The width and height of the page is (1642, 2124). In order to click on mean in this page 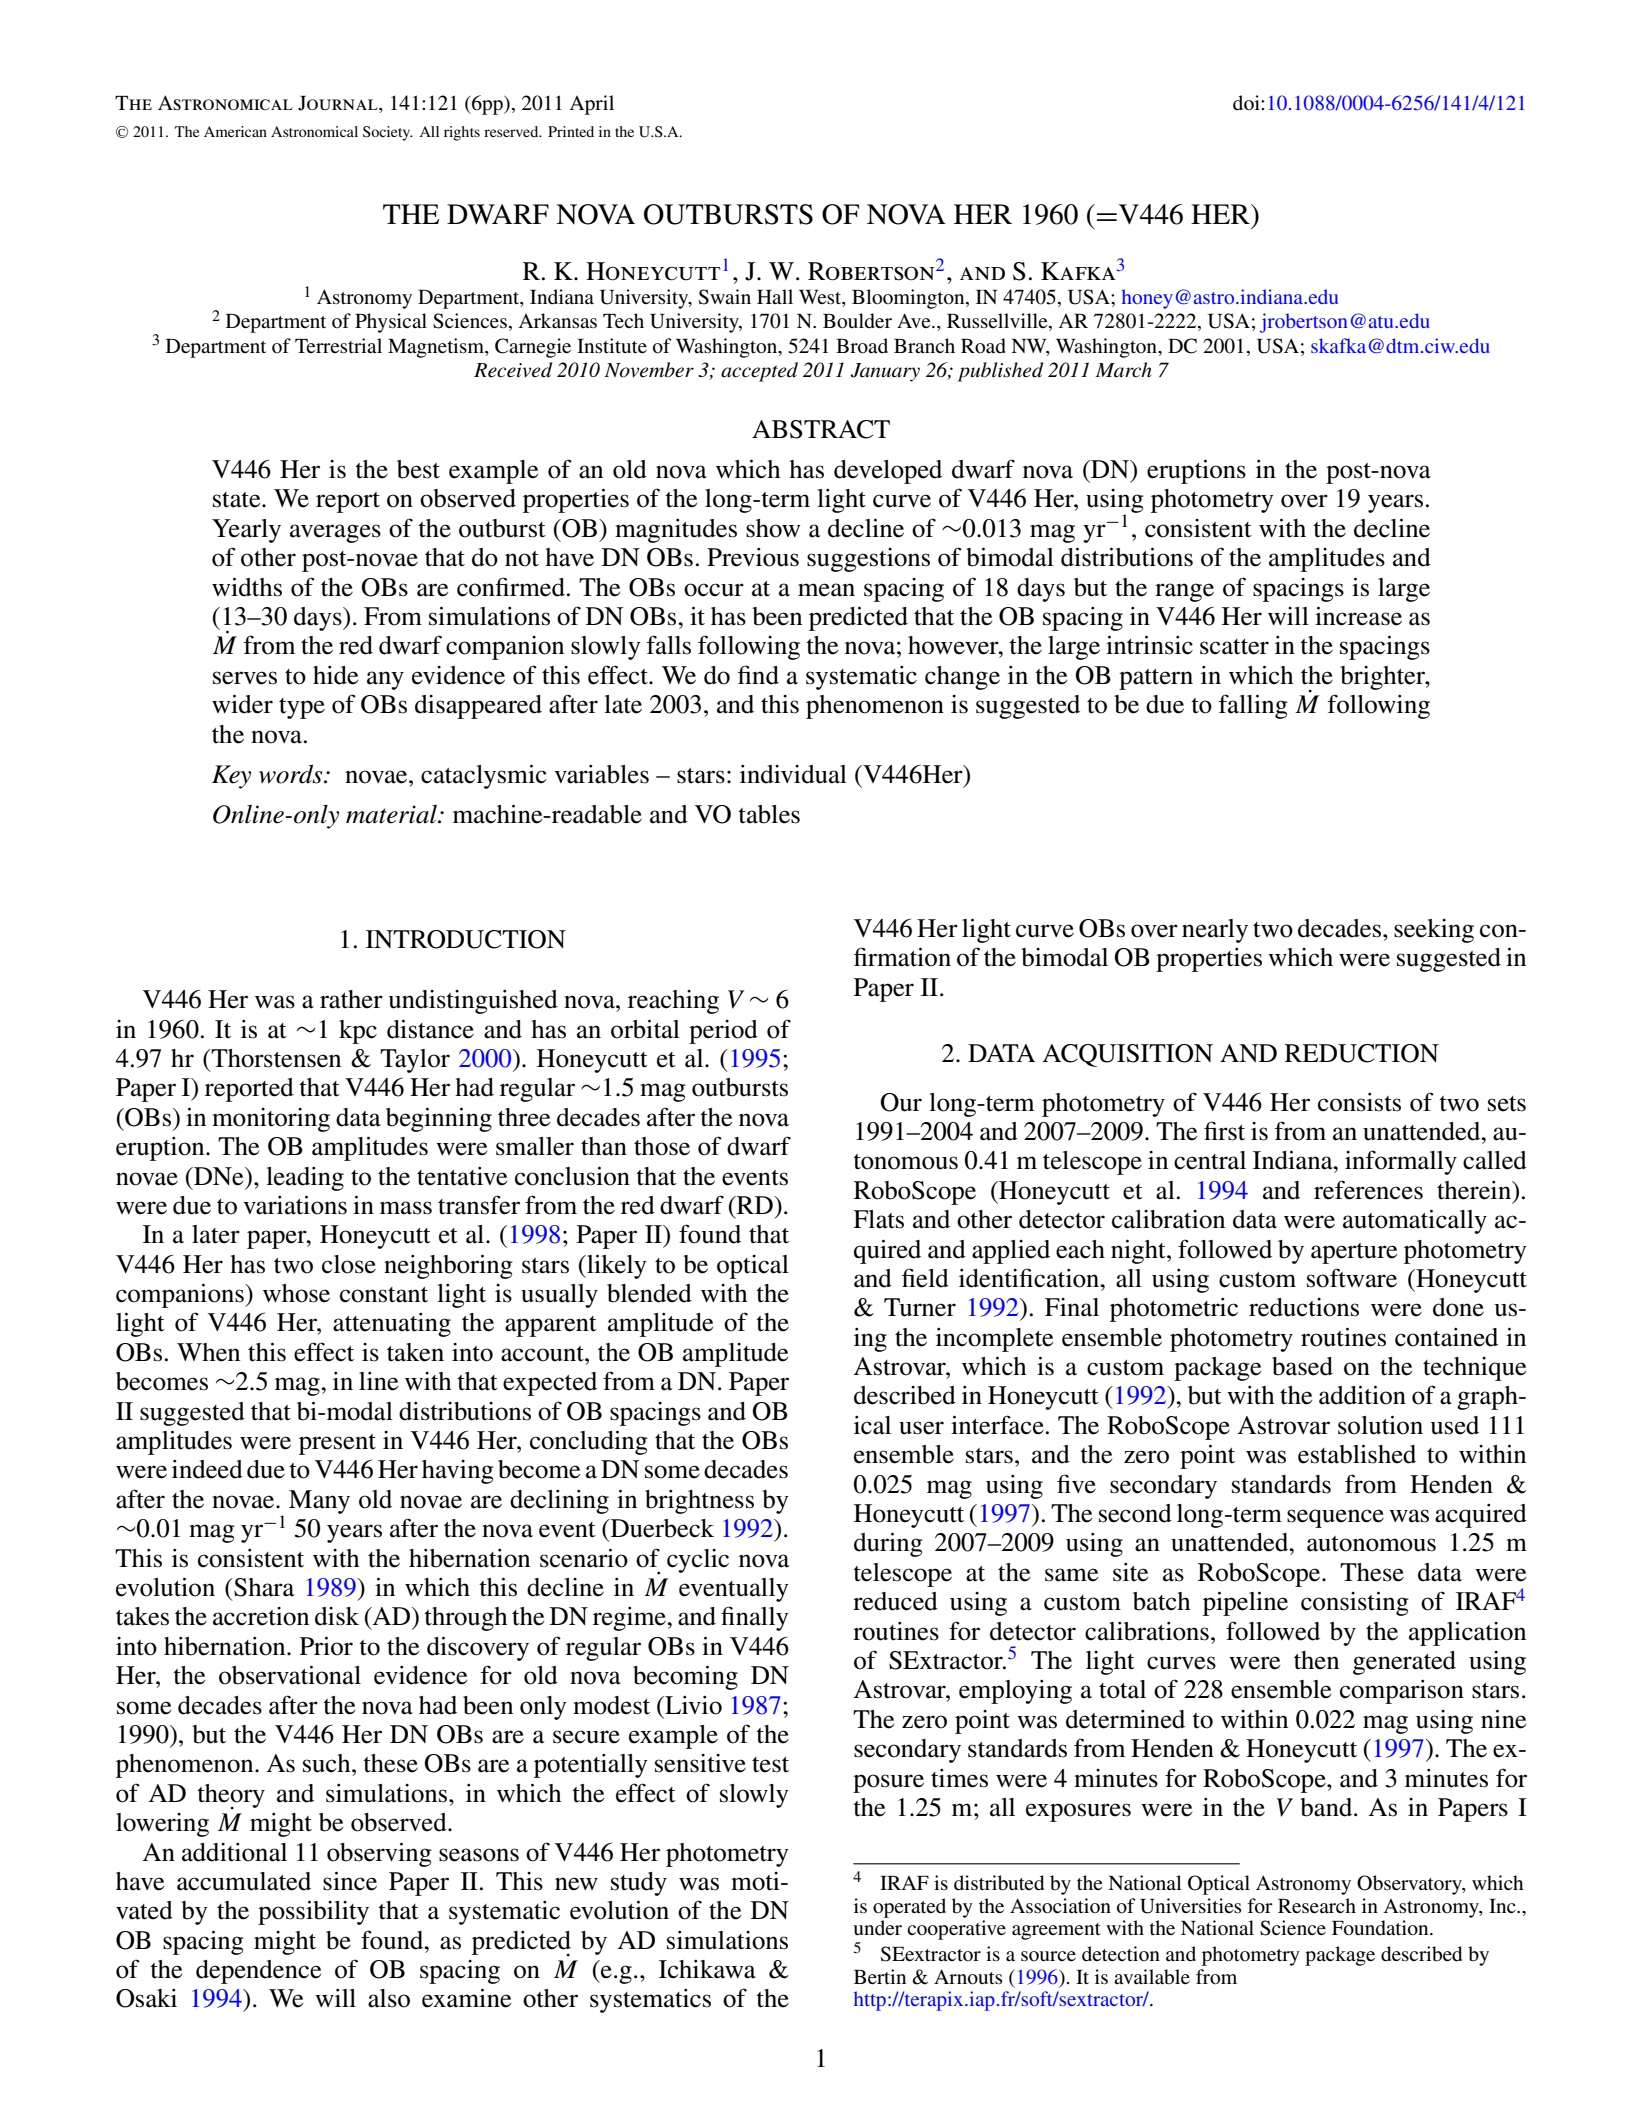, I will do `click(826, 590)`.
